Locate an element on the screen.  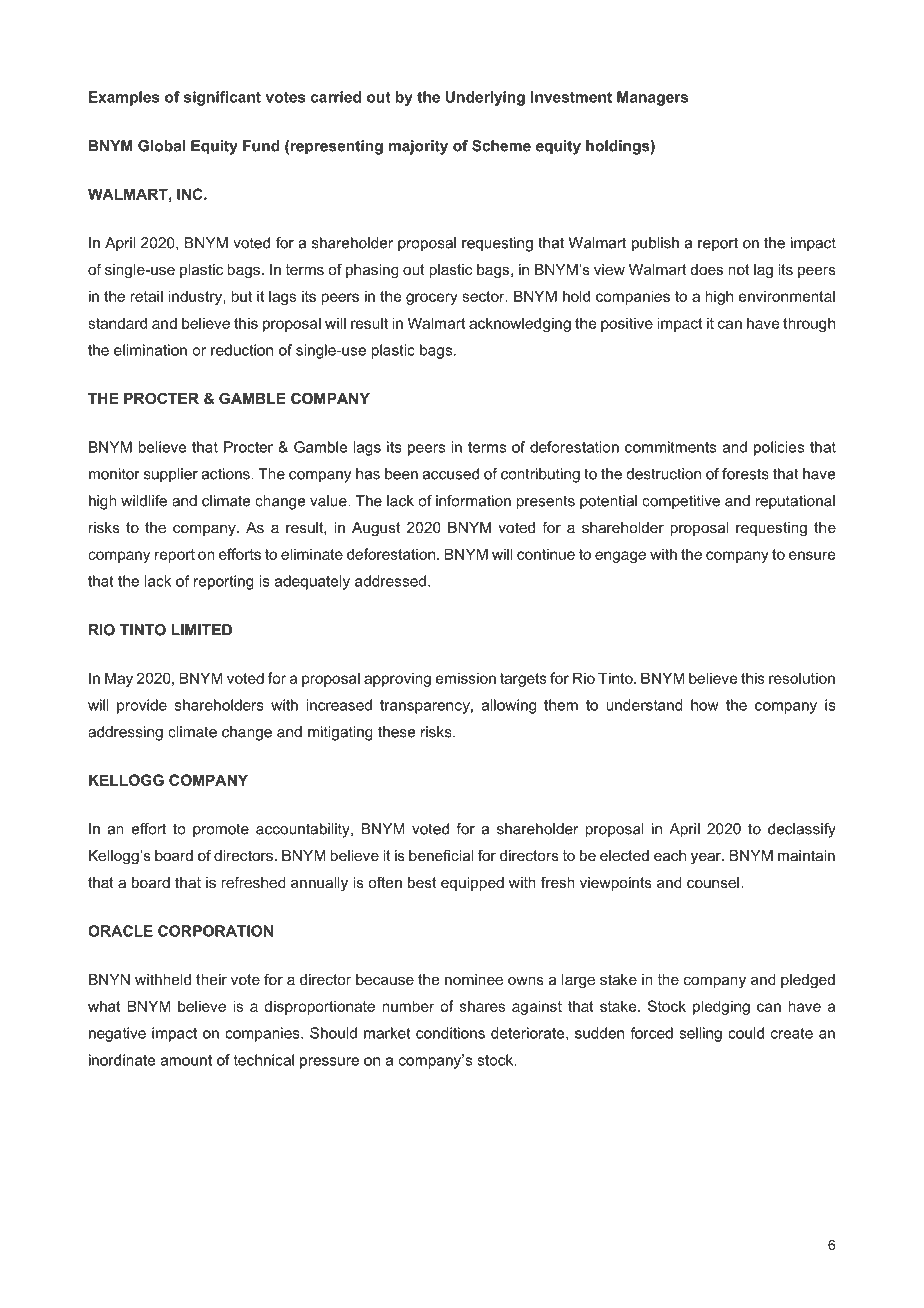
accused is located at coordinates (451, 474).
